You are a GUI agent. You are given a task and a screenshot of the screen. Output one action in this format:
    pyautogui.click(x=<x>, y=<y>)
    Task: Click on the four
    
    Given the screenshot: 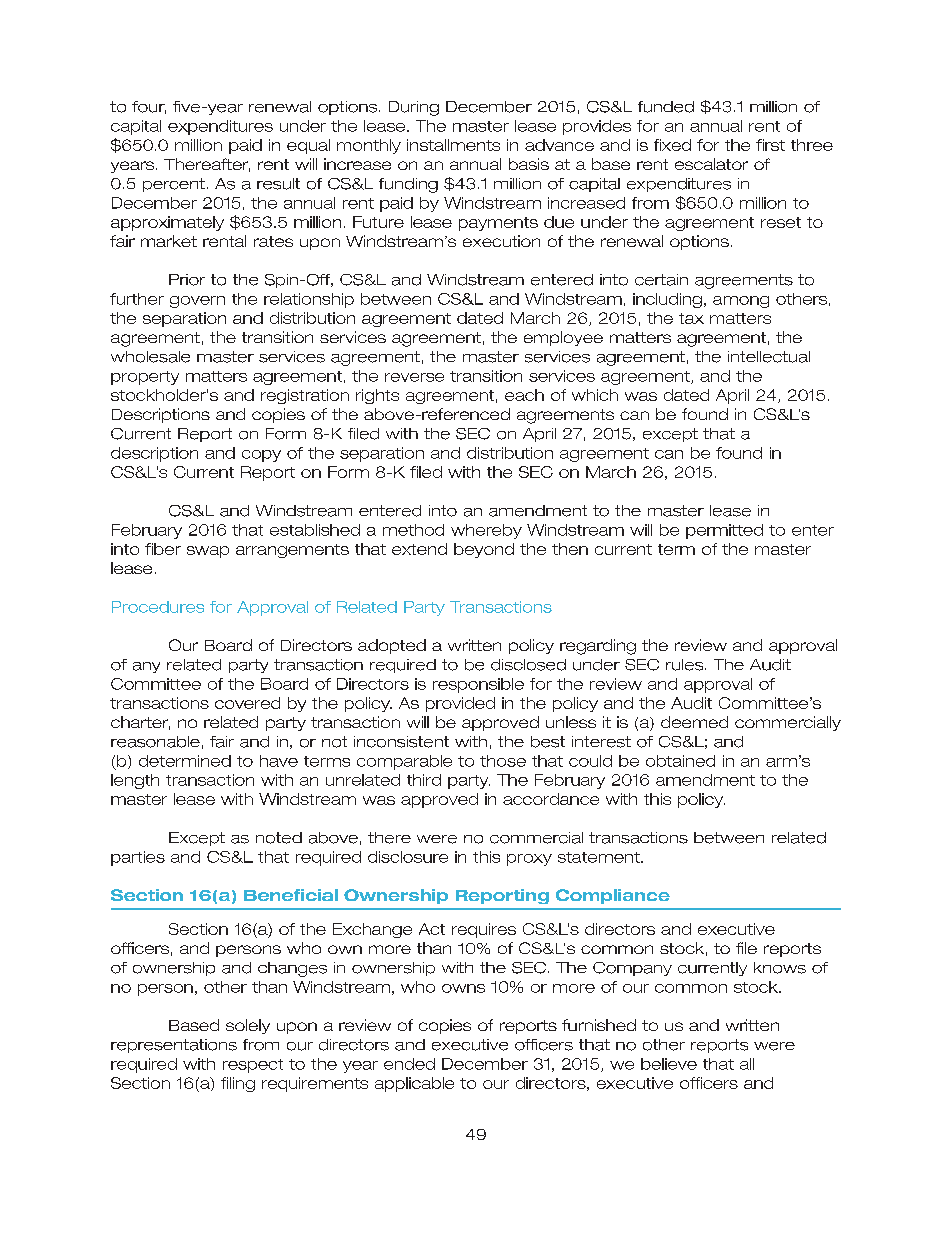 What is the action you would take?
    pyautogui.click(x=149, y=107)
